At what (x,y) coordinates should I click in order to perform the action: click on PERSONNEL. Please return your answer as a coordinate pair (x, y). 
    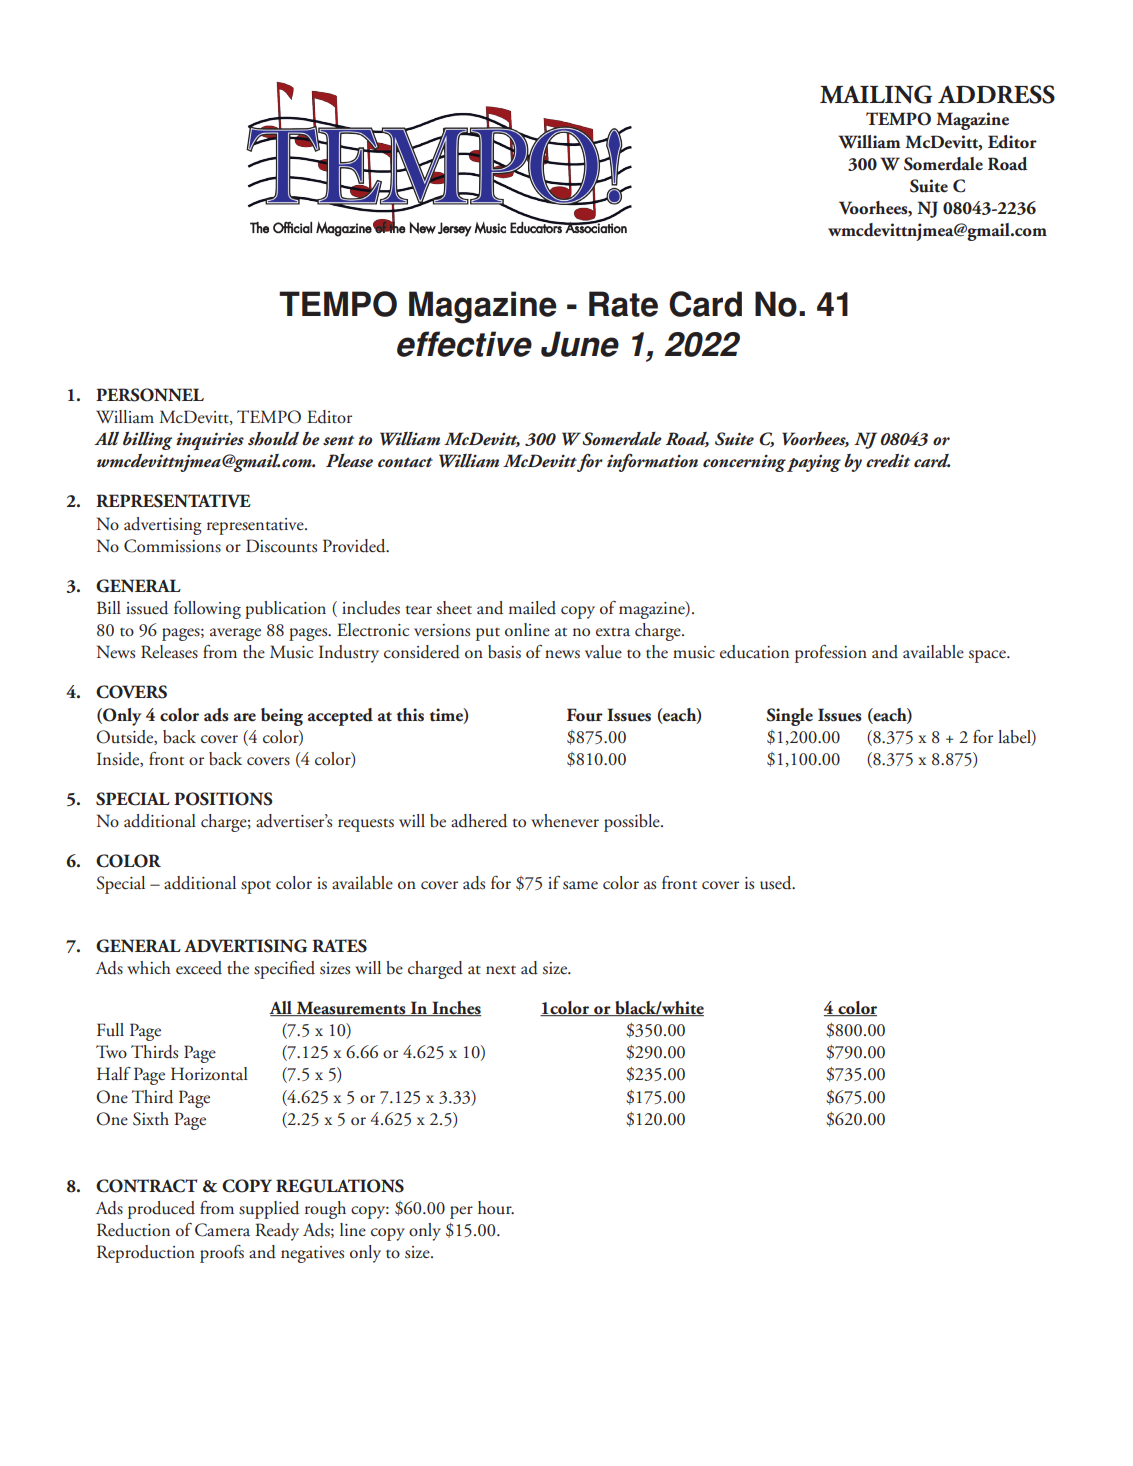
    Looking at the image, I should click on (150, 395).
